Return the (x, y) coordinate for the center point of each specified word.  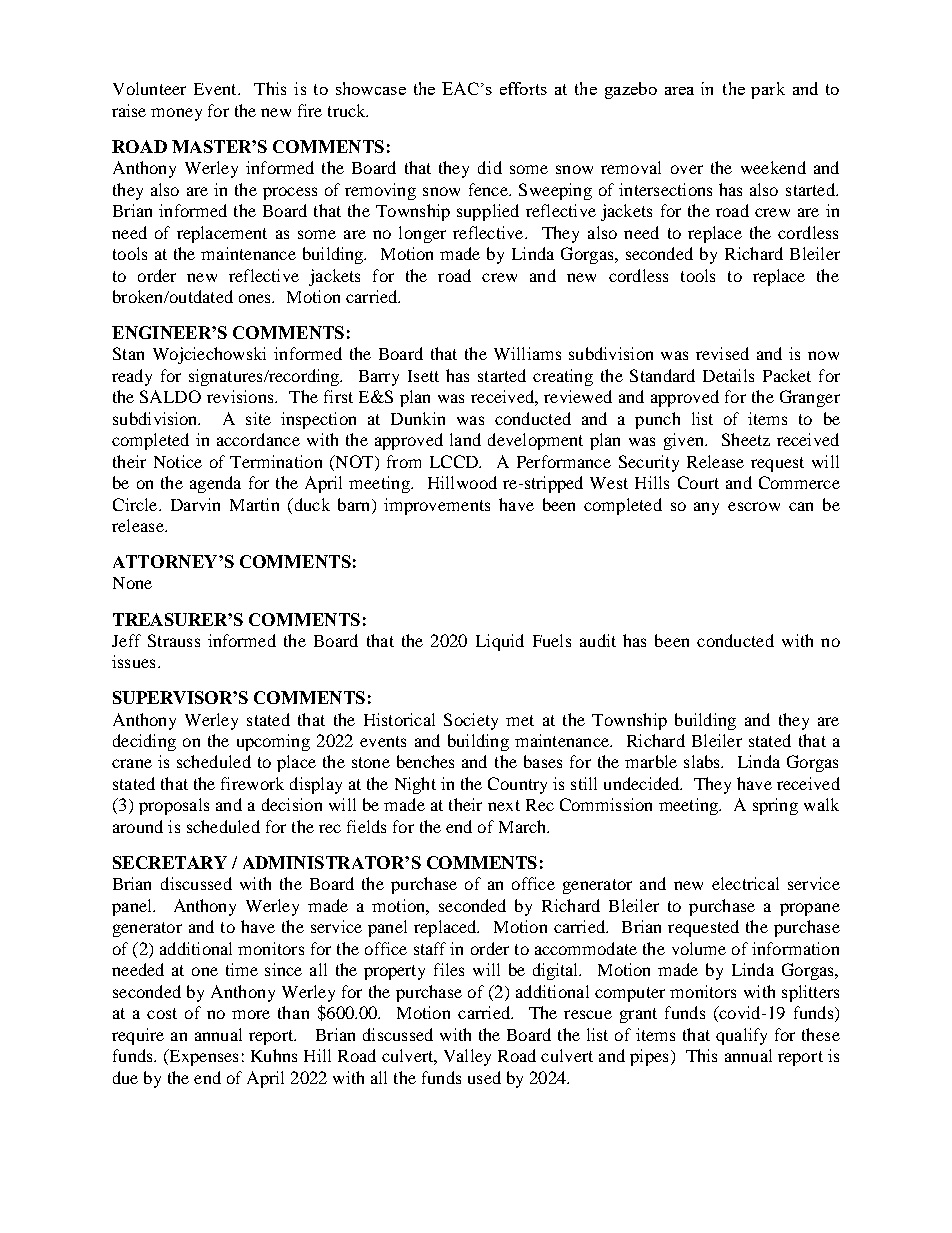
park (768, 90)
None (132, 583)
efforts (523, 88)
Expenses (202, 1057)
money (176, 114)
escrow (754, 506)
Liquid (500, 642)
